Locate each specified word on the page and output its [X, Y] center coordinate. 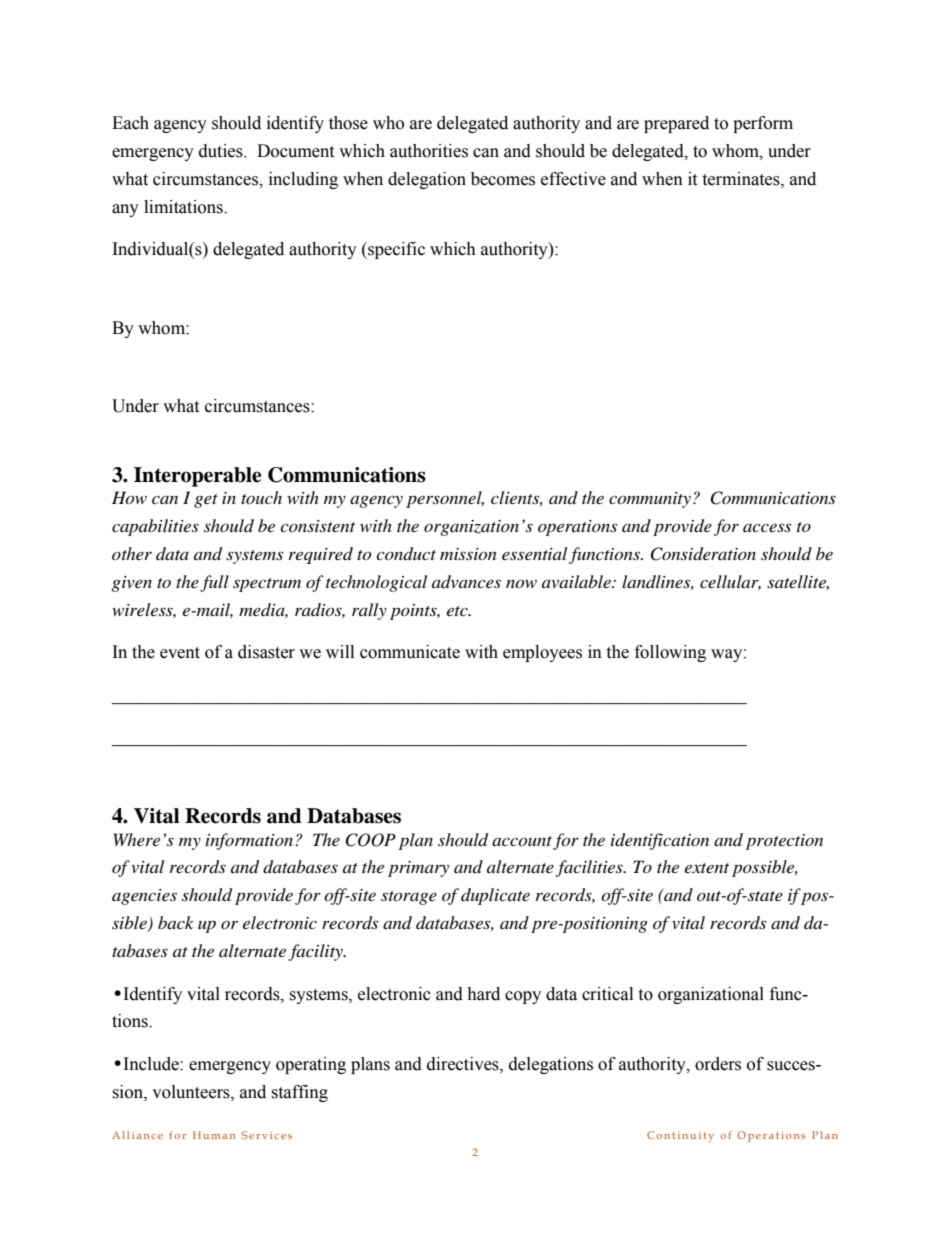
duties [222, 151]
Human [214, 1135]
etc [458, 611]
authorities [429, 151]
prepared [676, 124]
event [180, 653]
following [670, 653]
